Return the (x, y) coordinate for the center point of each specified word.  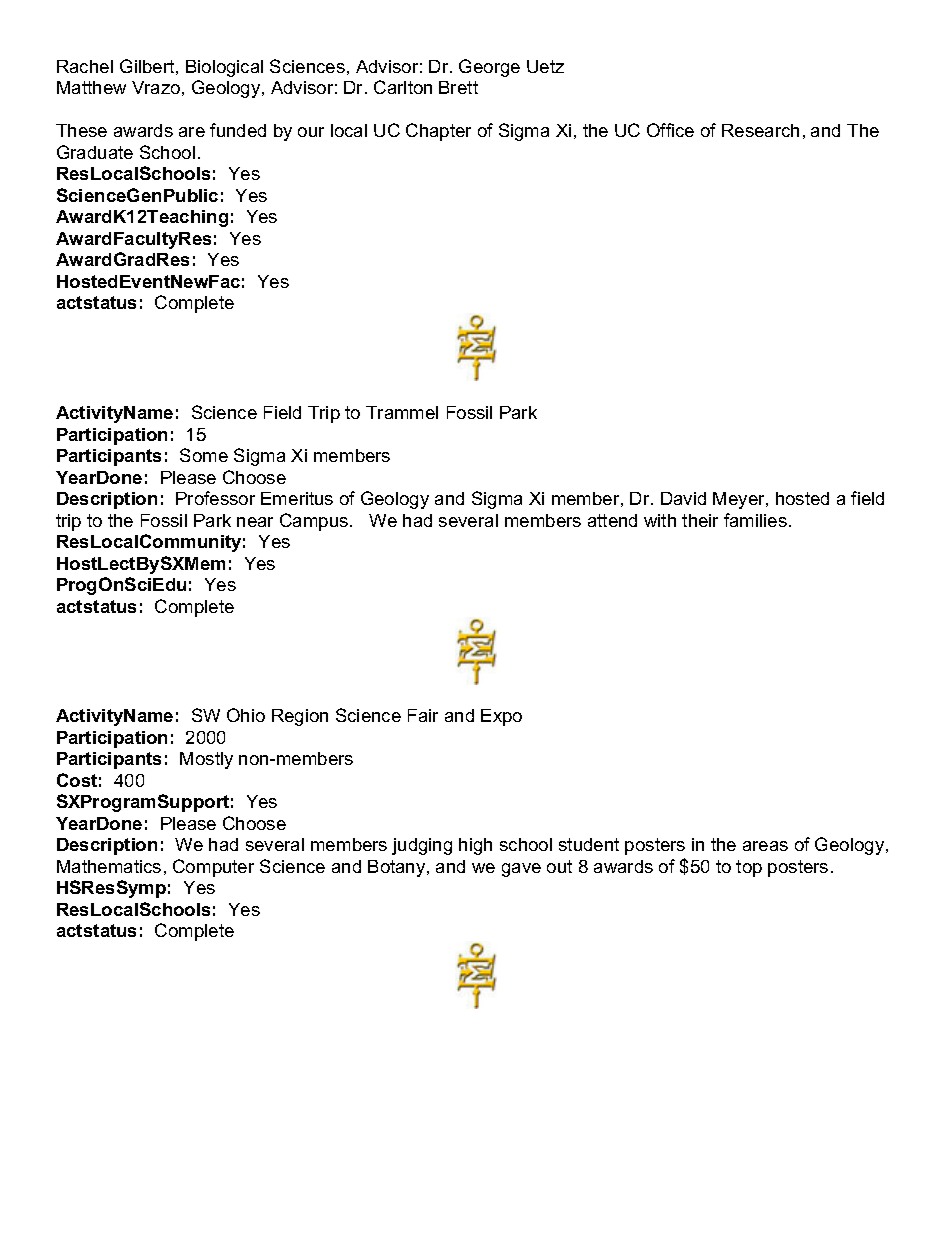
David (683, 498)
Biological (224, 68)
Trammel (402, 412)
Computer (213, 868)
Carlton (403, 87)
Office (670, 130)
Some (204, 455)
